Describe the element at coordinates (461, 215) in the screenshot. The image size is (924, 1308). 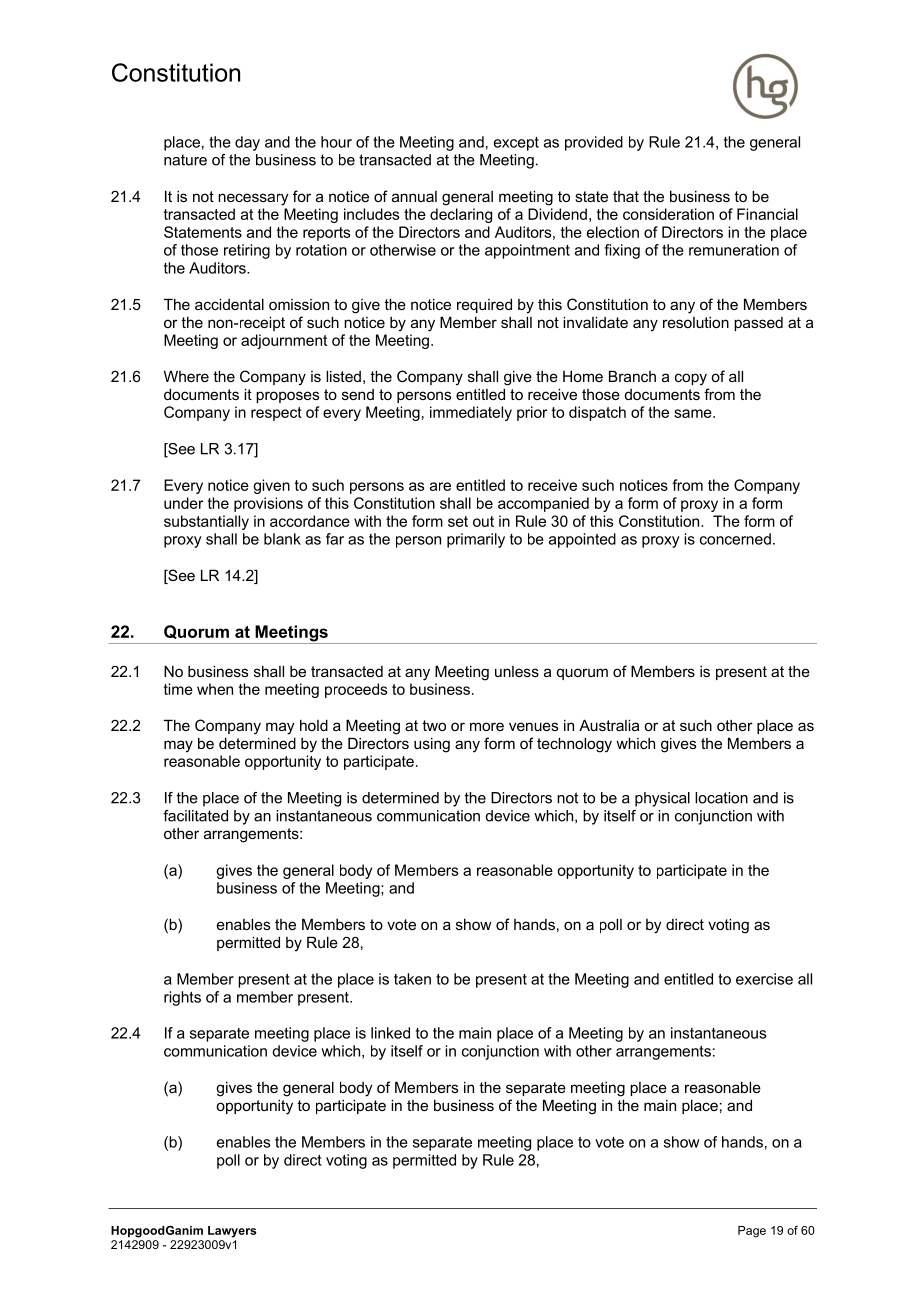
I see `declaring` at that location.
